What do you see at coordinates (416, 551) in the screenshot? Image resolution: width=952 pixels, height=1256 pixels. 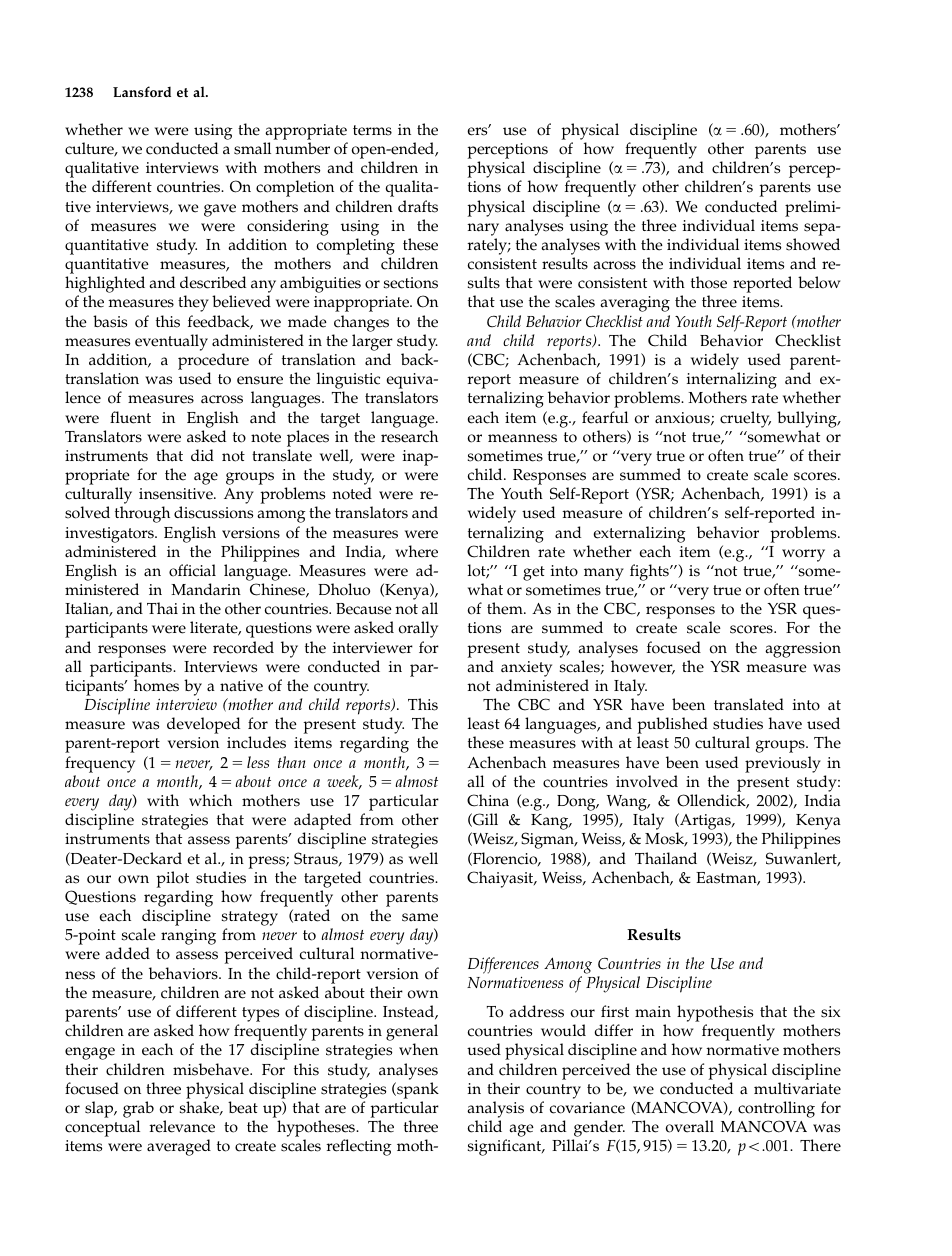 I see `where` at bounding box center [416, 551].
